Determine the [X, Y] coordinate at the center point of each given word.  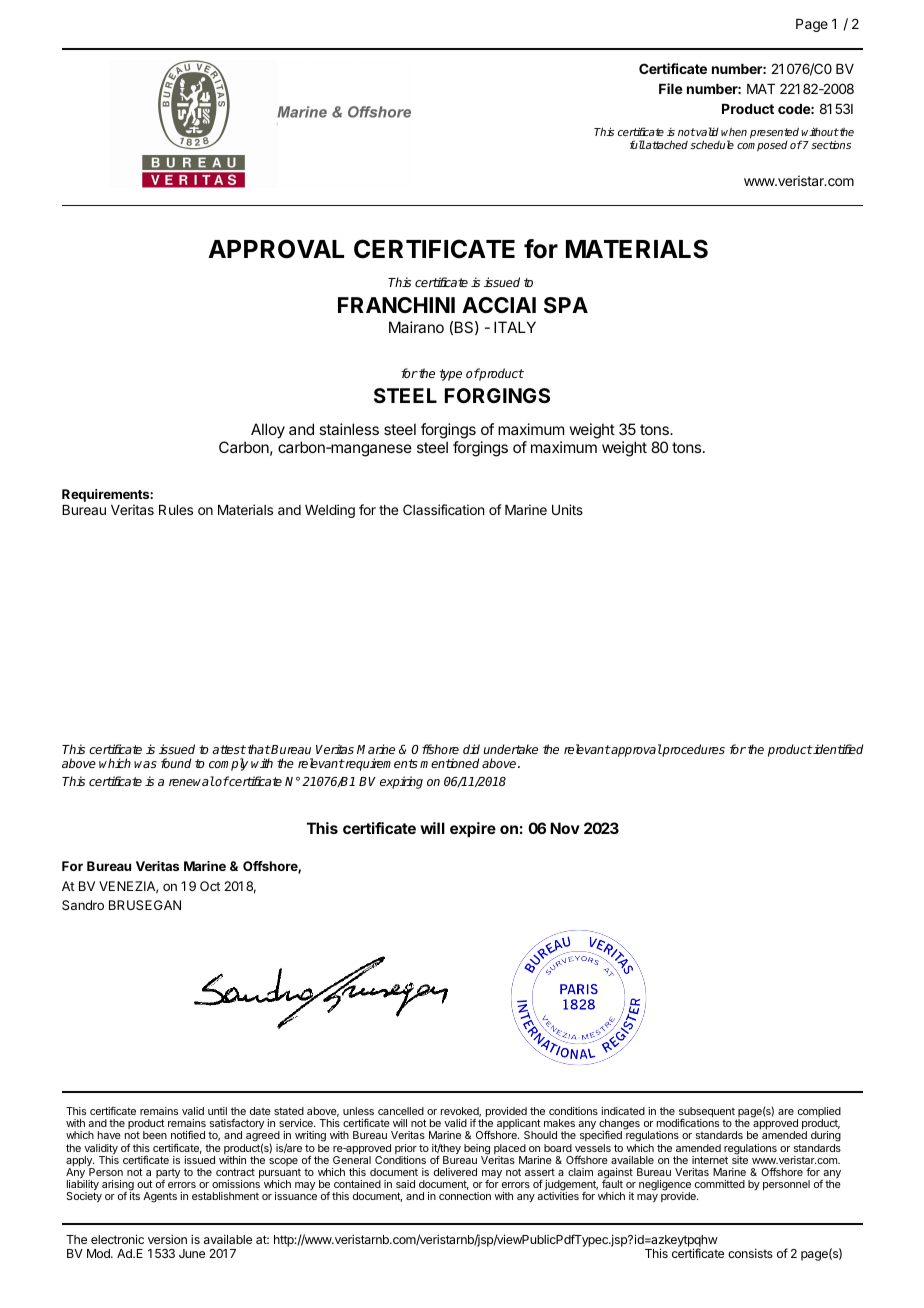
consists [750, 1253]
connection [465, 1196]
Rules [176, 510]
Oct [210, 886]
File [671, 88]
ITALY [515, 327]
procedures [693, 750]
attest [229, 749]
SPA [566, 305]
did [471, 749]
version [167, 1239]
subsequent [706, 1113]
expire [473, 829]
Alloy [268, 431]
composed [762, 146]
